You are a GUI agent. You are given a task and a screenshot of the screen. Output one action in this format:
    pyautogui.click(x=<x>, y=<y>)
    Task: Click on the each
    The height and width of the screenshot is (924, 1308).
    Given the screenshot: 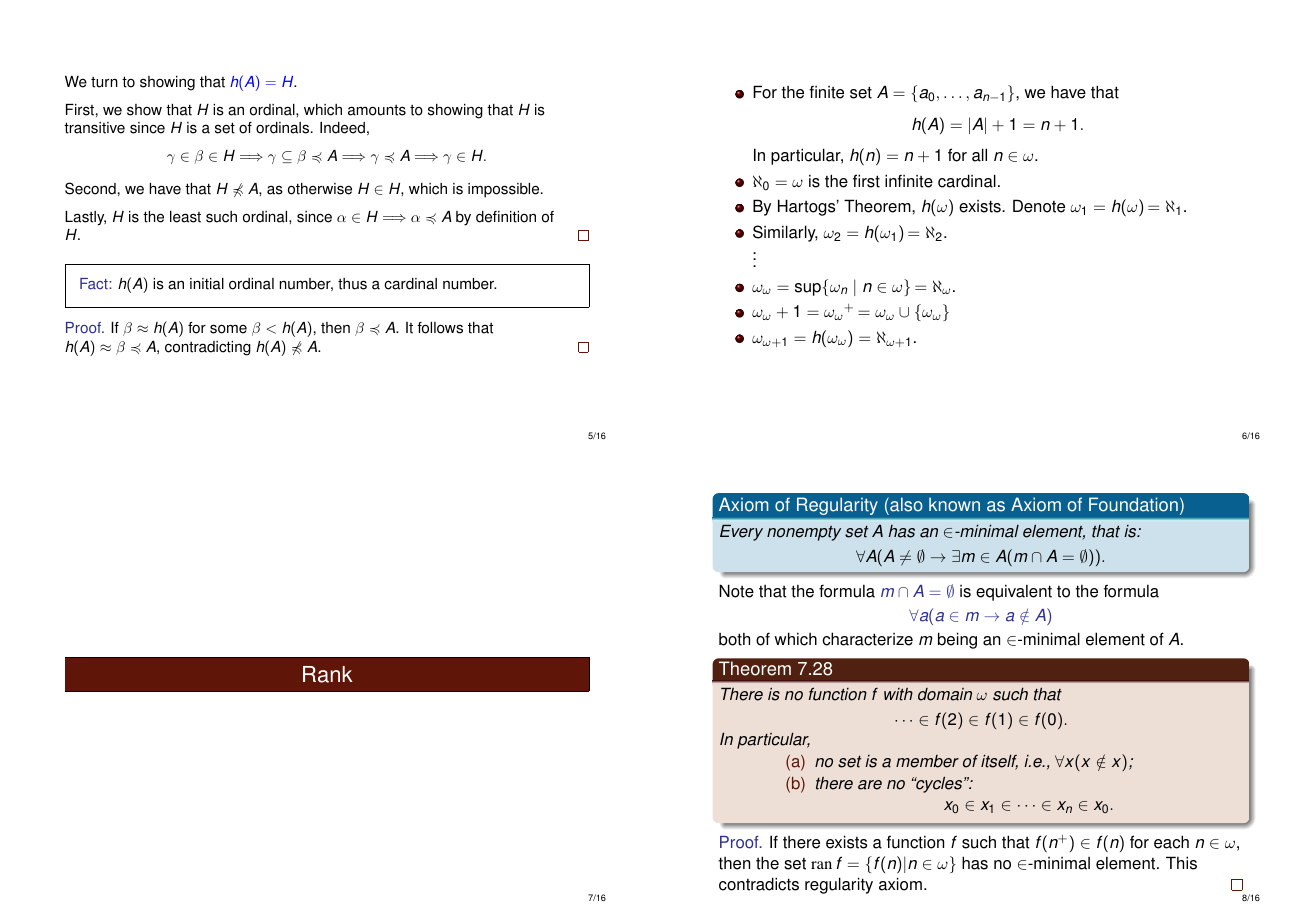 What is the action you would take?
    pyautogui.click(x=1171, y=842)
